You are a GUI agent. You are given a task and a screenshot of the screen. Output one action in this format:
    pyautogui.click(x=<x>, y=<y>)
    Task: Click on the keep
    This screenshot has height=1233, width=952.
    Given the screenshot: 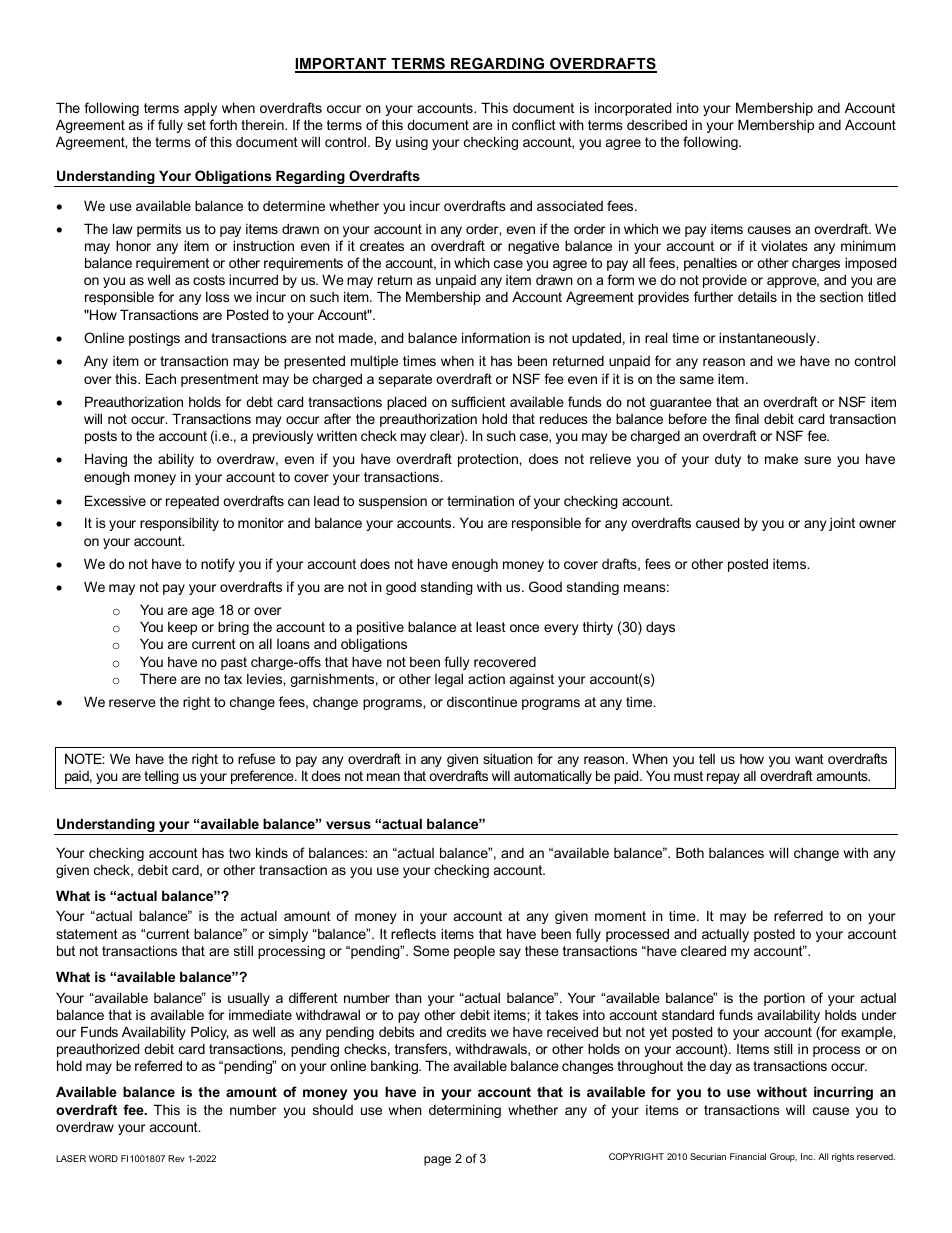 What is the action you would take?
    pyautogui.click(x=182, y=628)
